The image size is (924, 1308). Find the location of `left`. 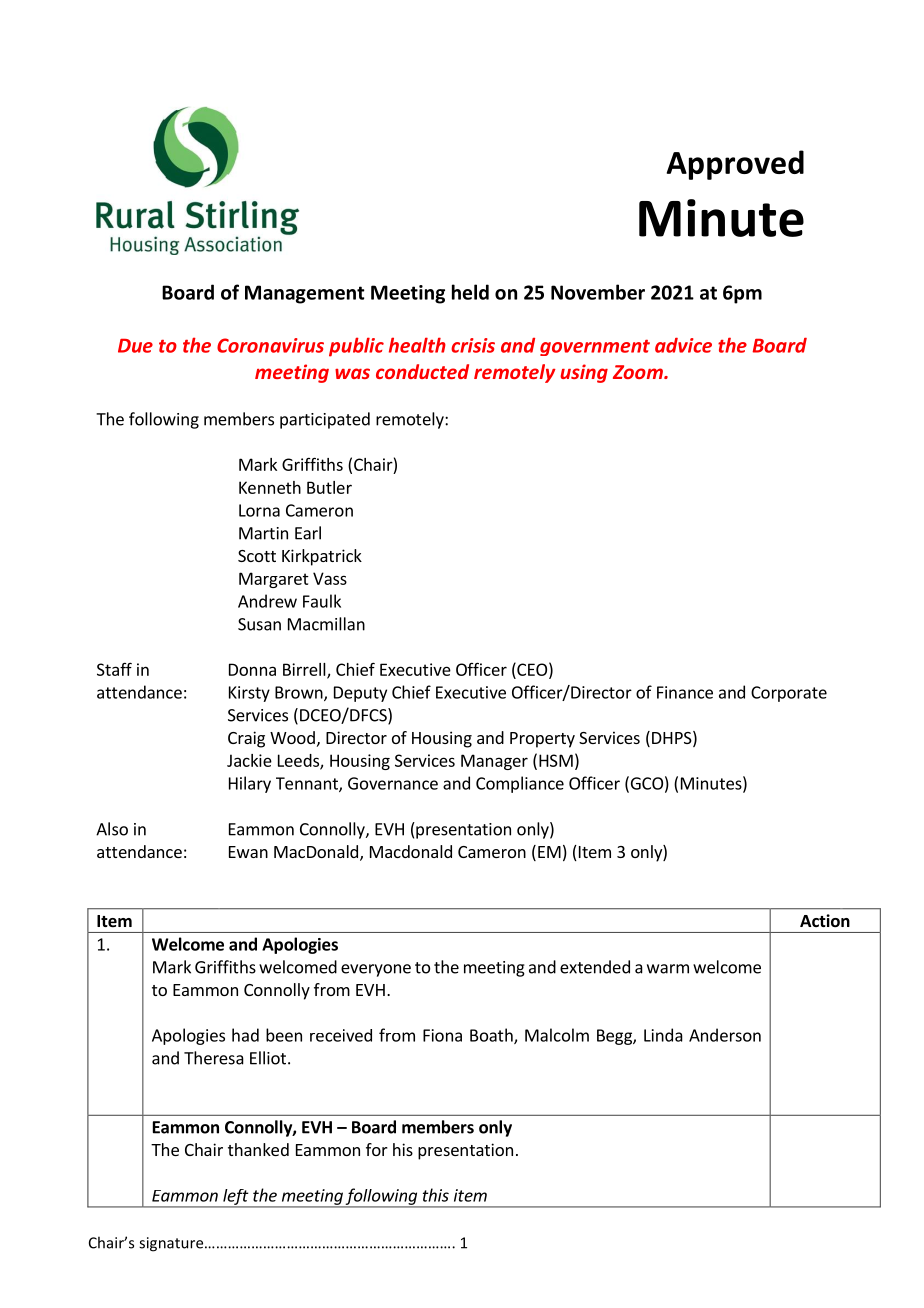

left is located at coordinates (236, 1198).
